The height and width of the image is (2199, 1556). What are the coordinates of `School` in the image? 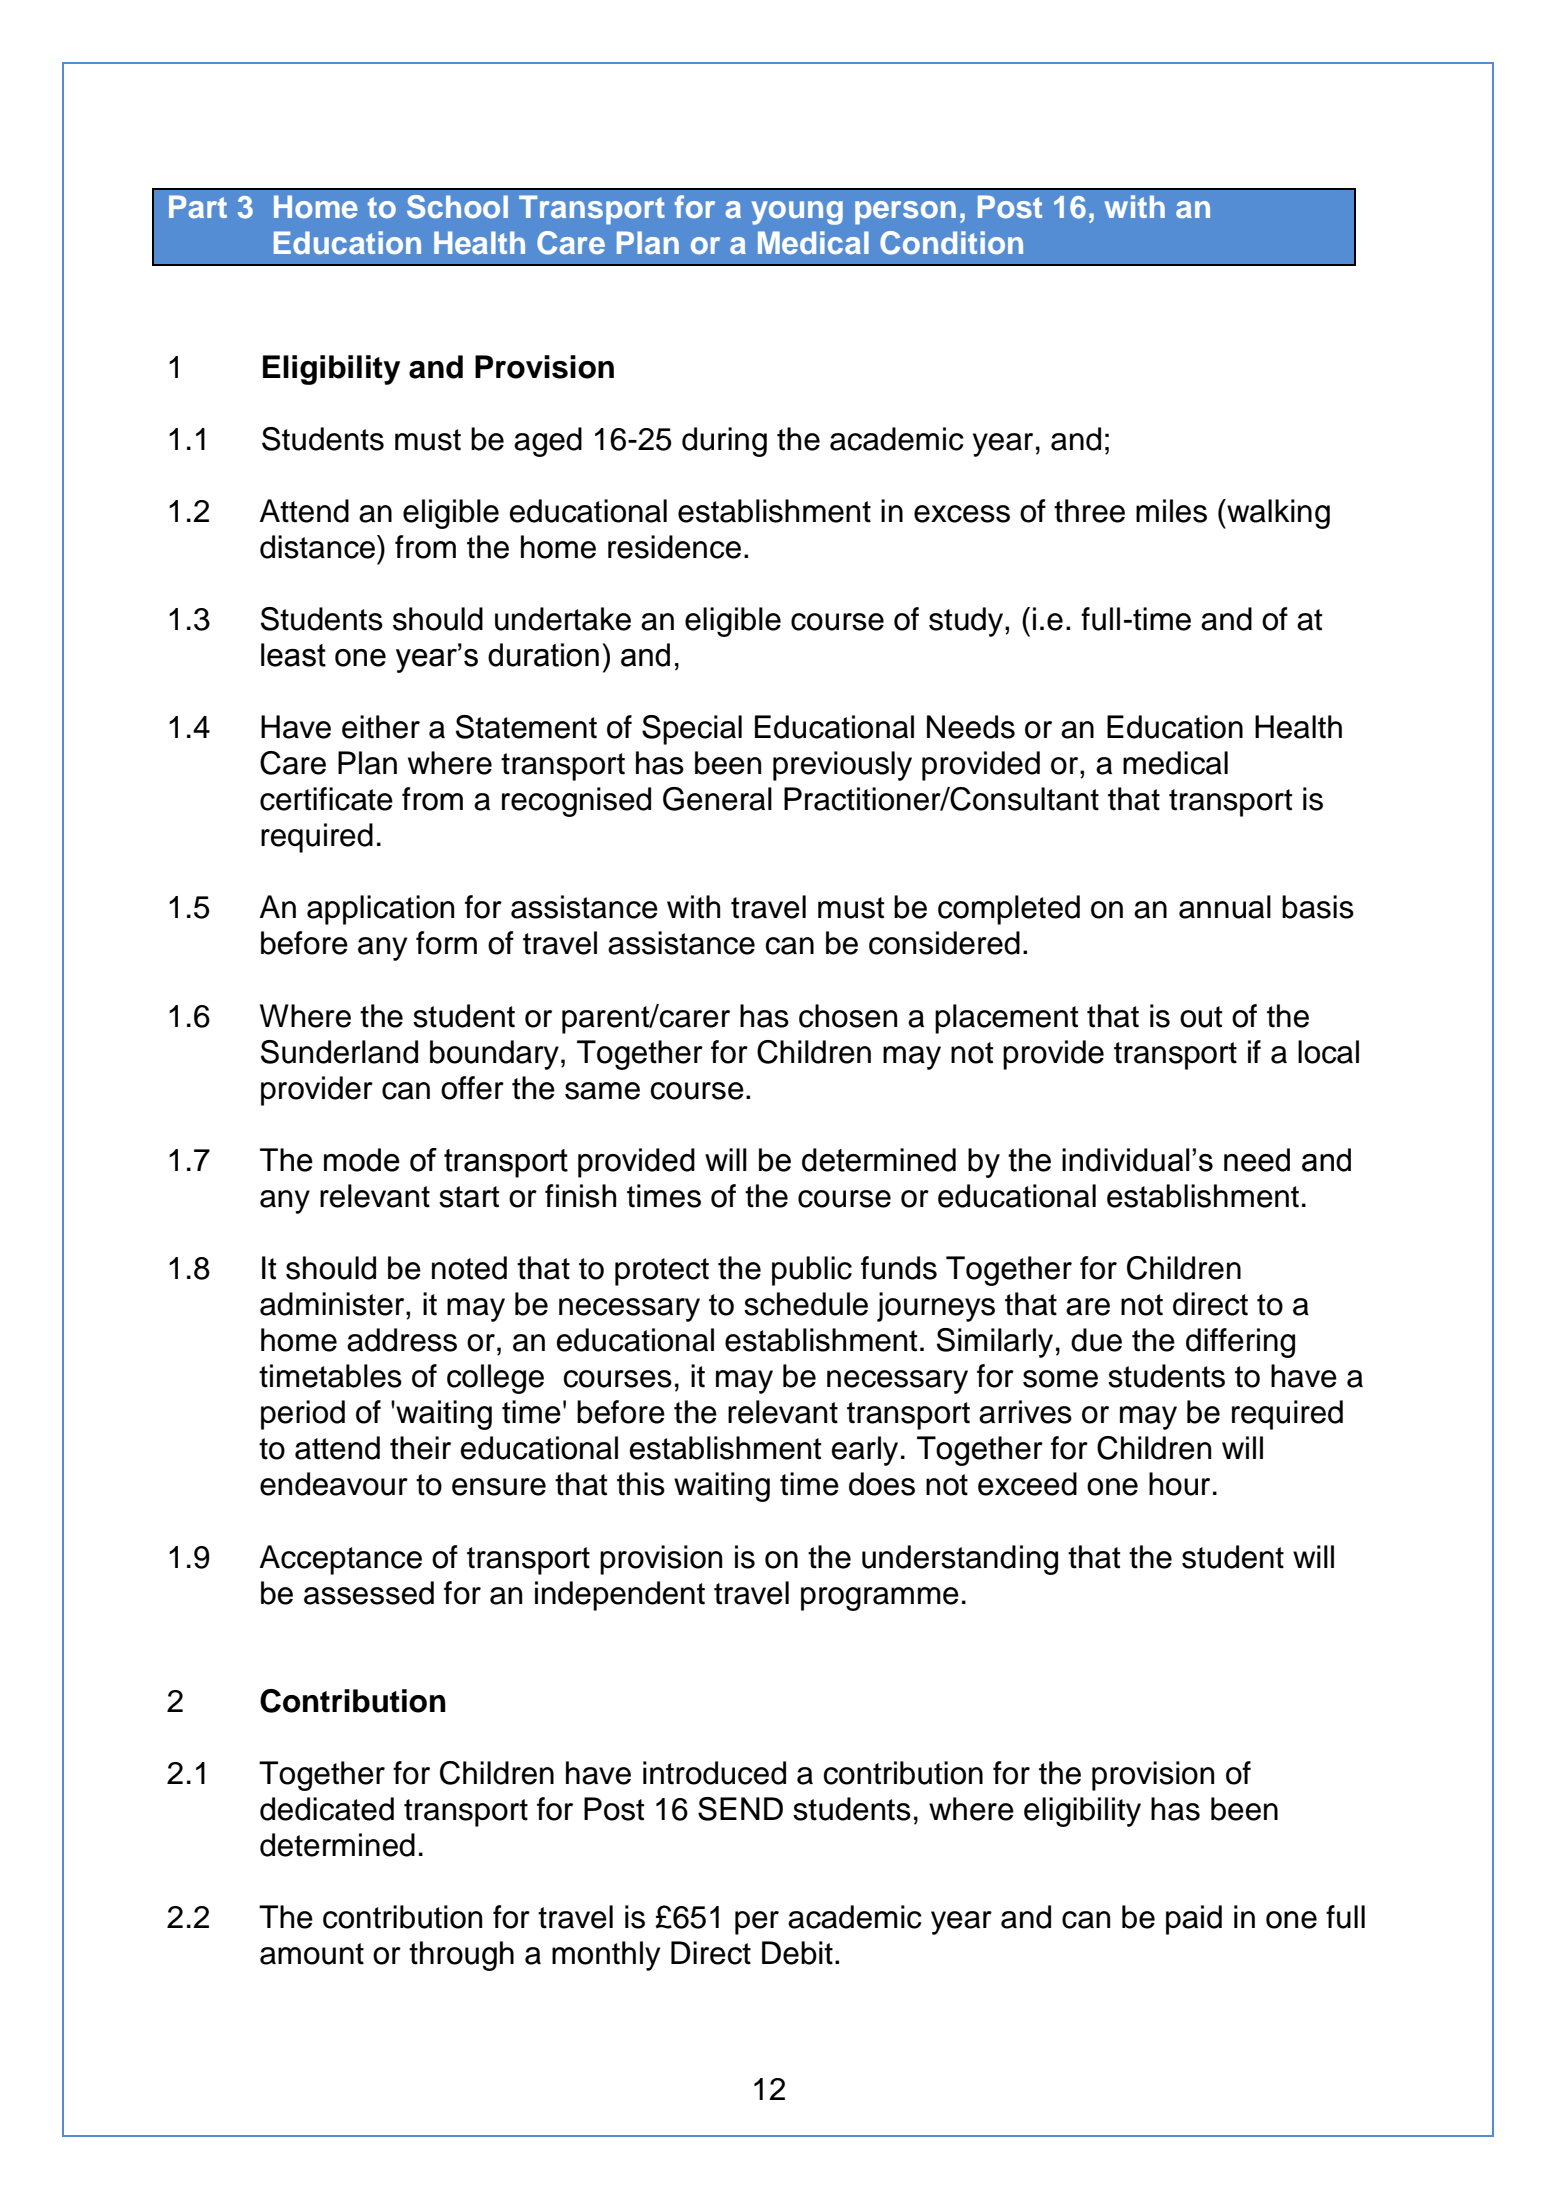 It's located at (457, 207).
